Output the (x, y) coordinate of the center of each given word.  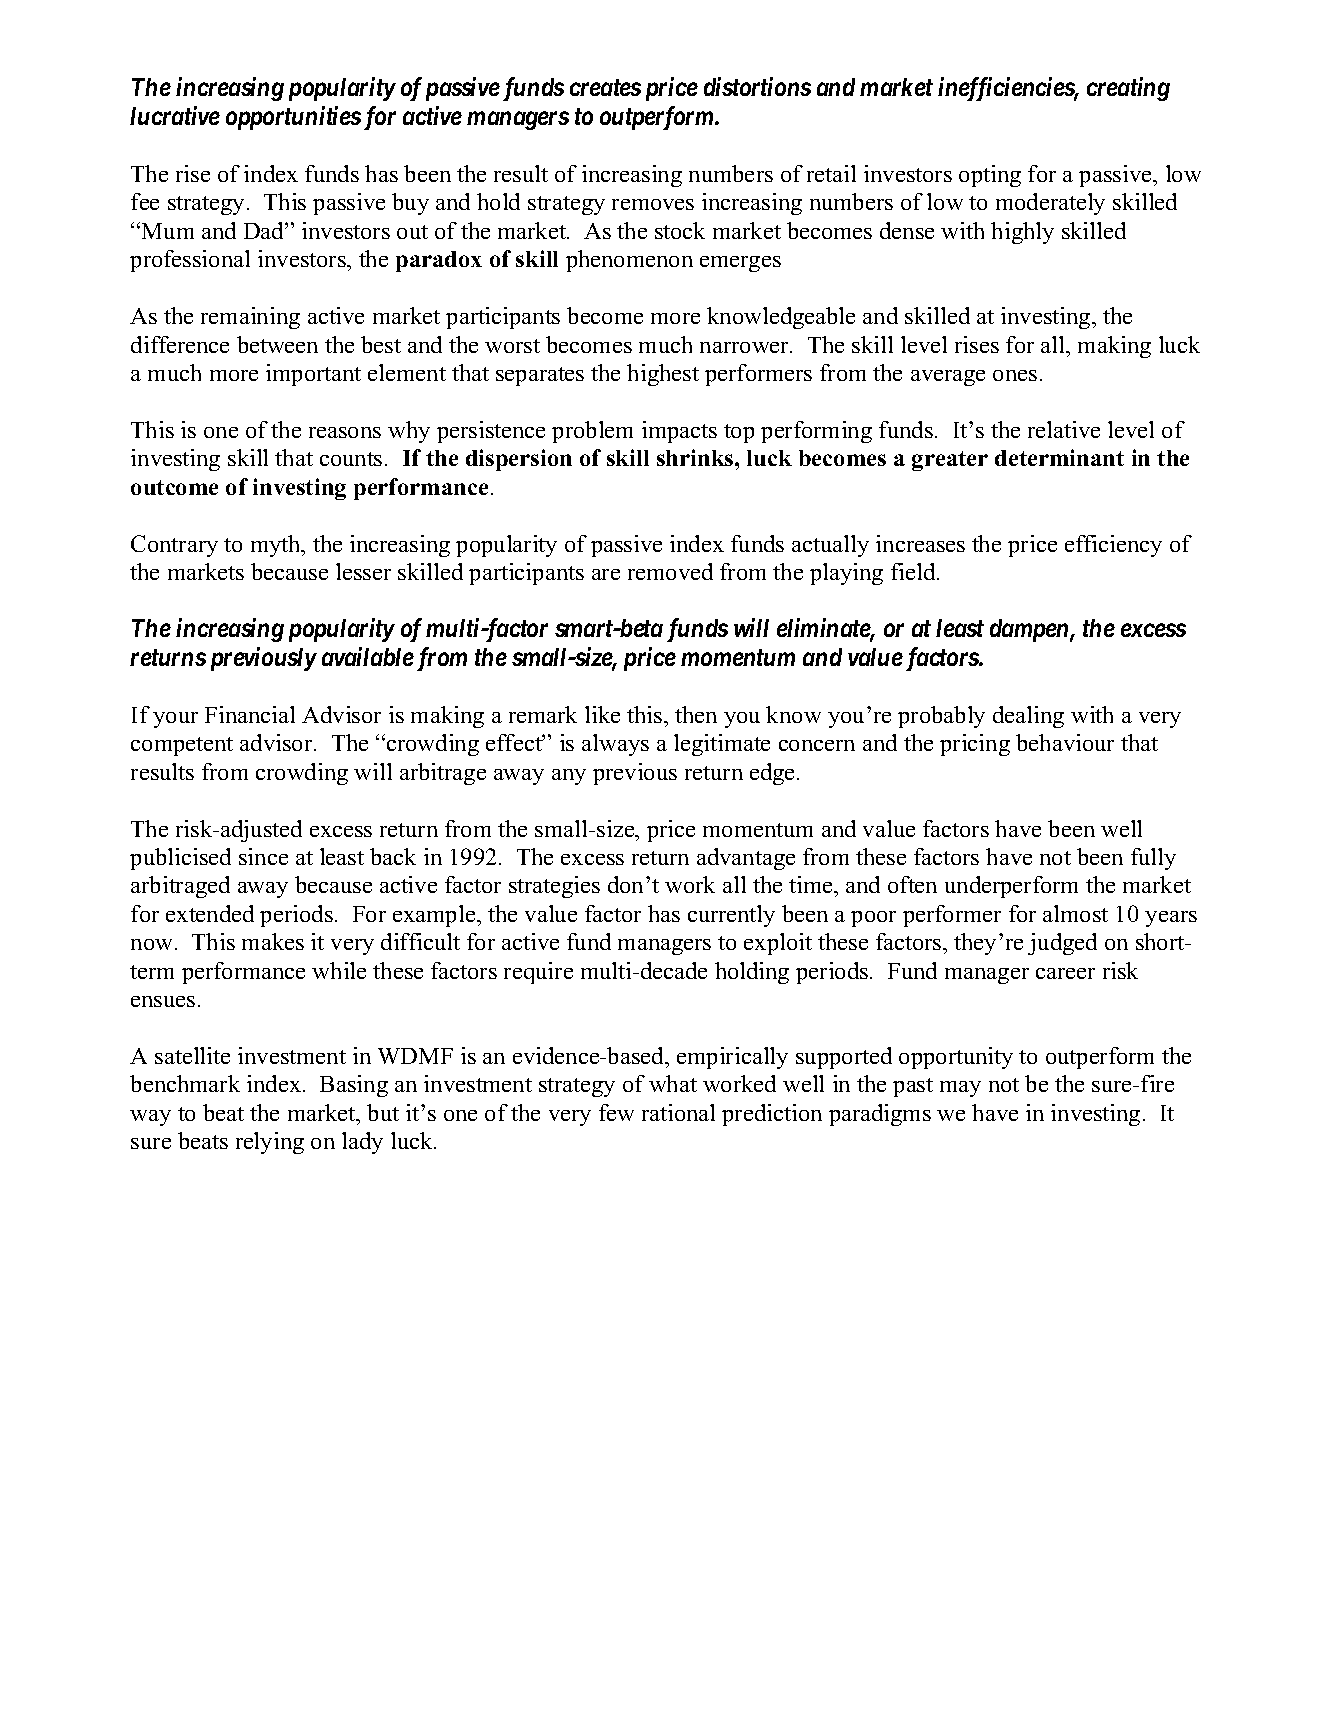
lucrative (175, 115)
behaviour (1065, 742)
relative (1064, 429)
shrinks (696, 457)
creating (1128, 89)
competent (182, 746)
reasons (345, 432)
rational (678, 1112)
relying (270, 1143)
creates (605, 88)
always (615, 745)
